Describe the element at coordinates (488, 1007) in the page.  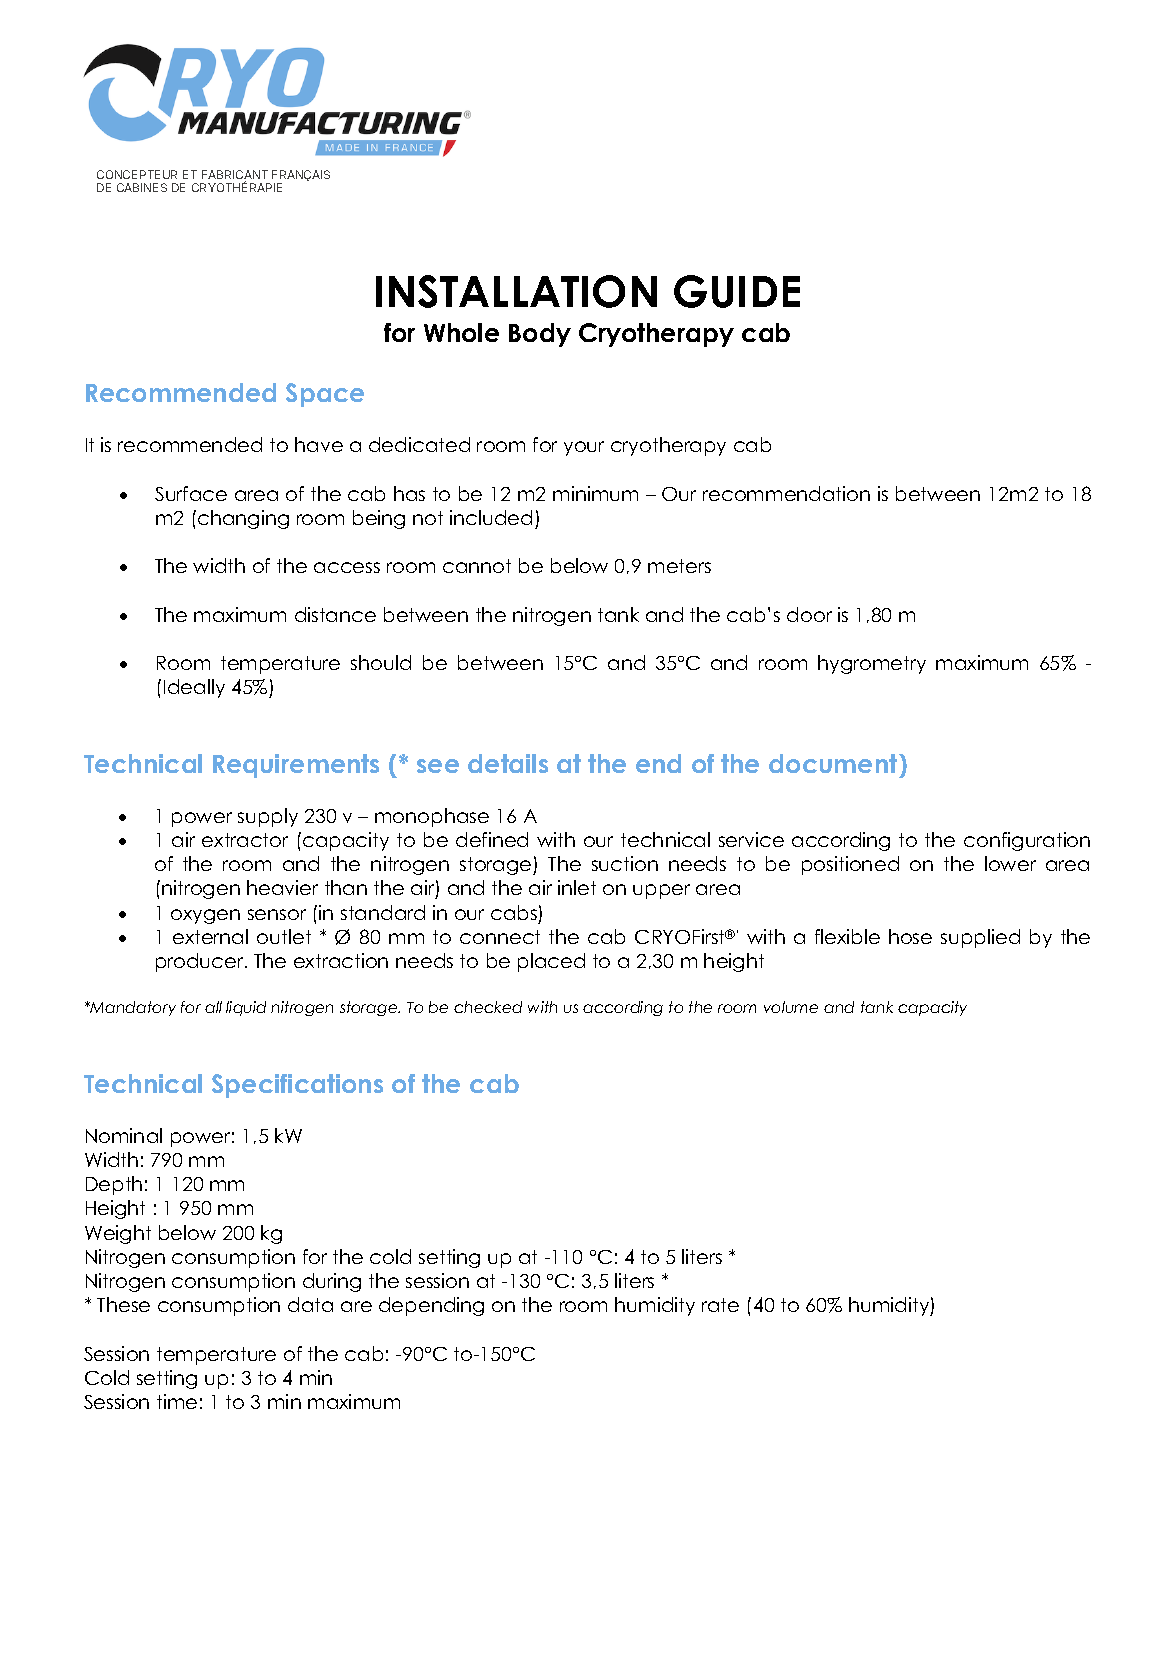
I see `checked` at that location.
